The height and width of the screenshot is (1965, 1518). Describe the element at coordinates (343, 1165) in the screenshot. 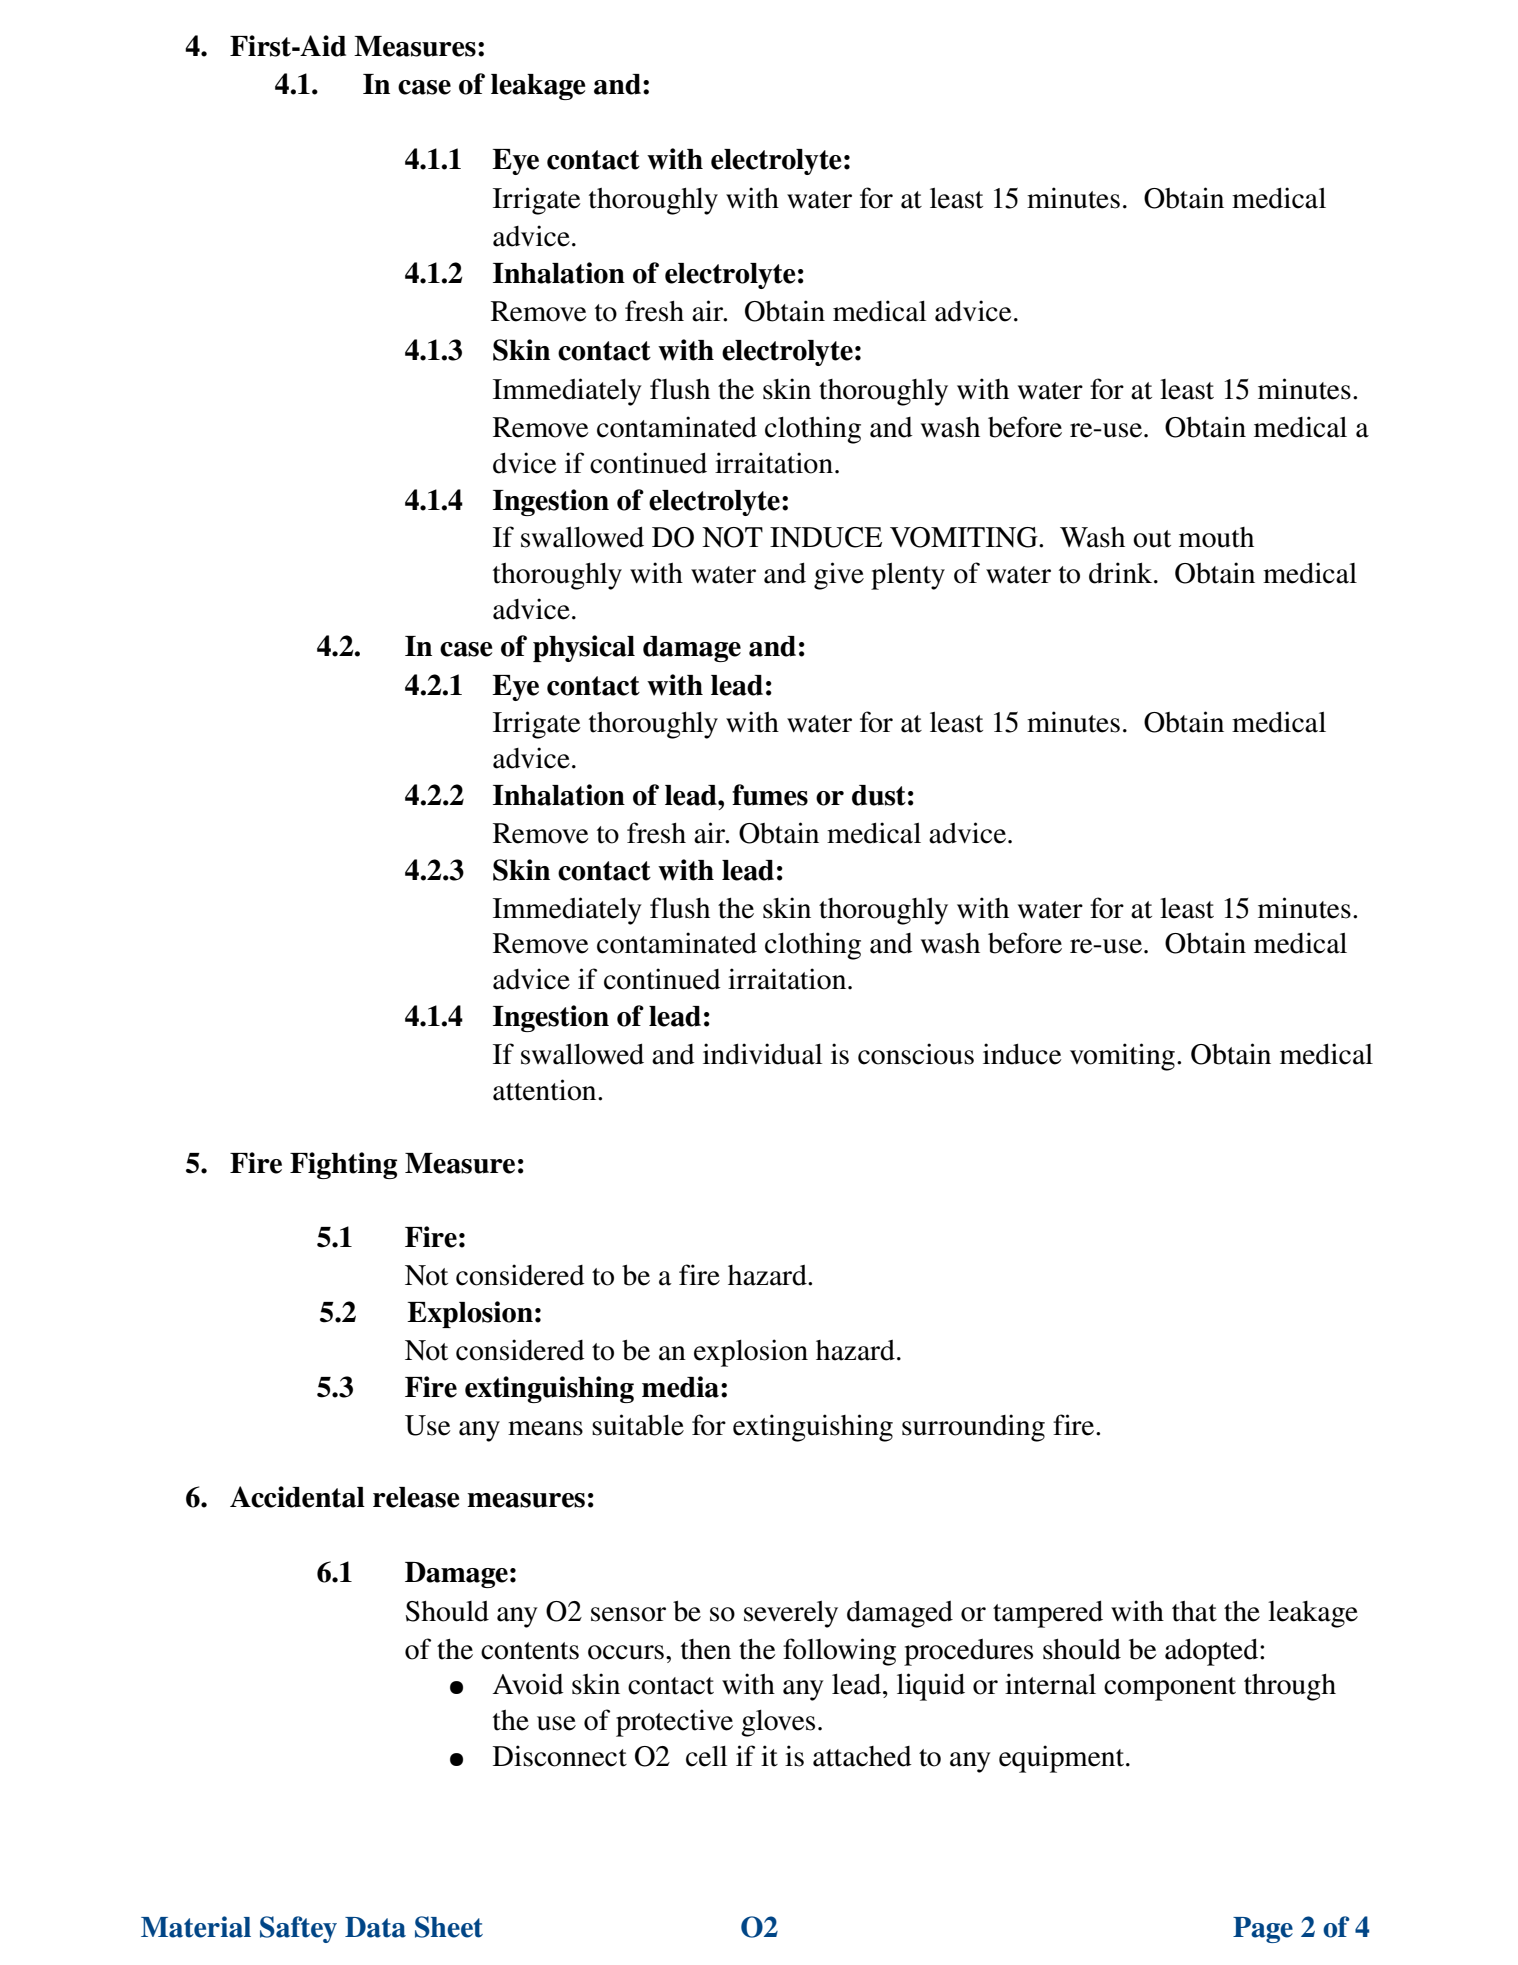

I see `Fighting` at that location.
